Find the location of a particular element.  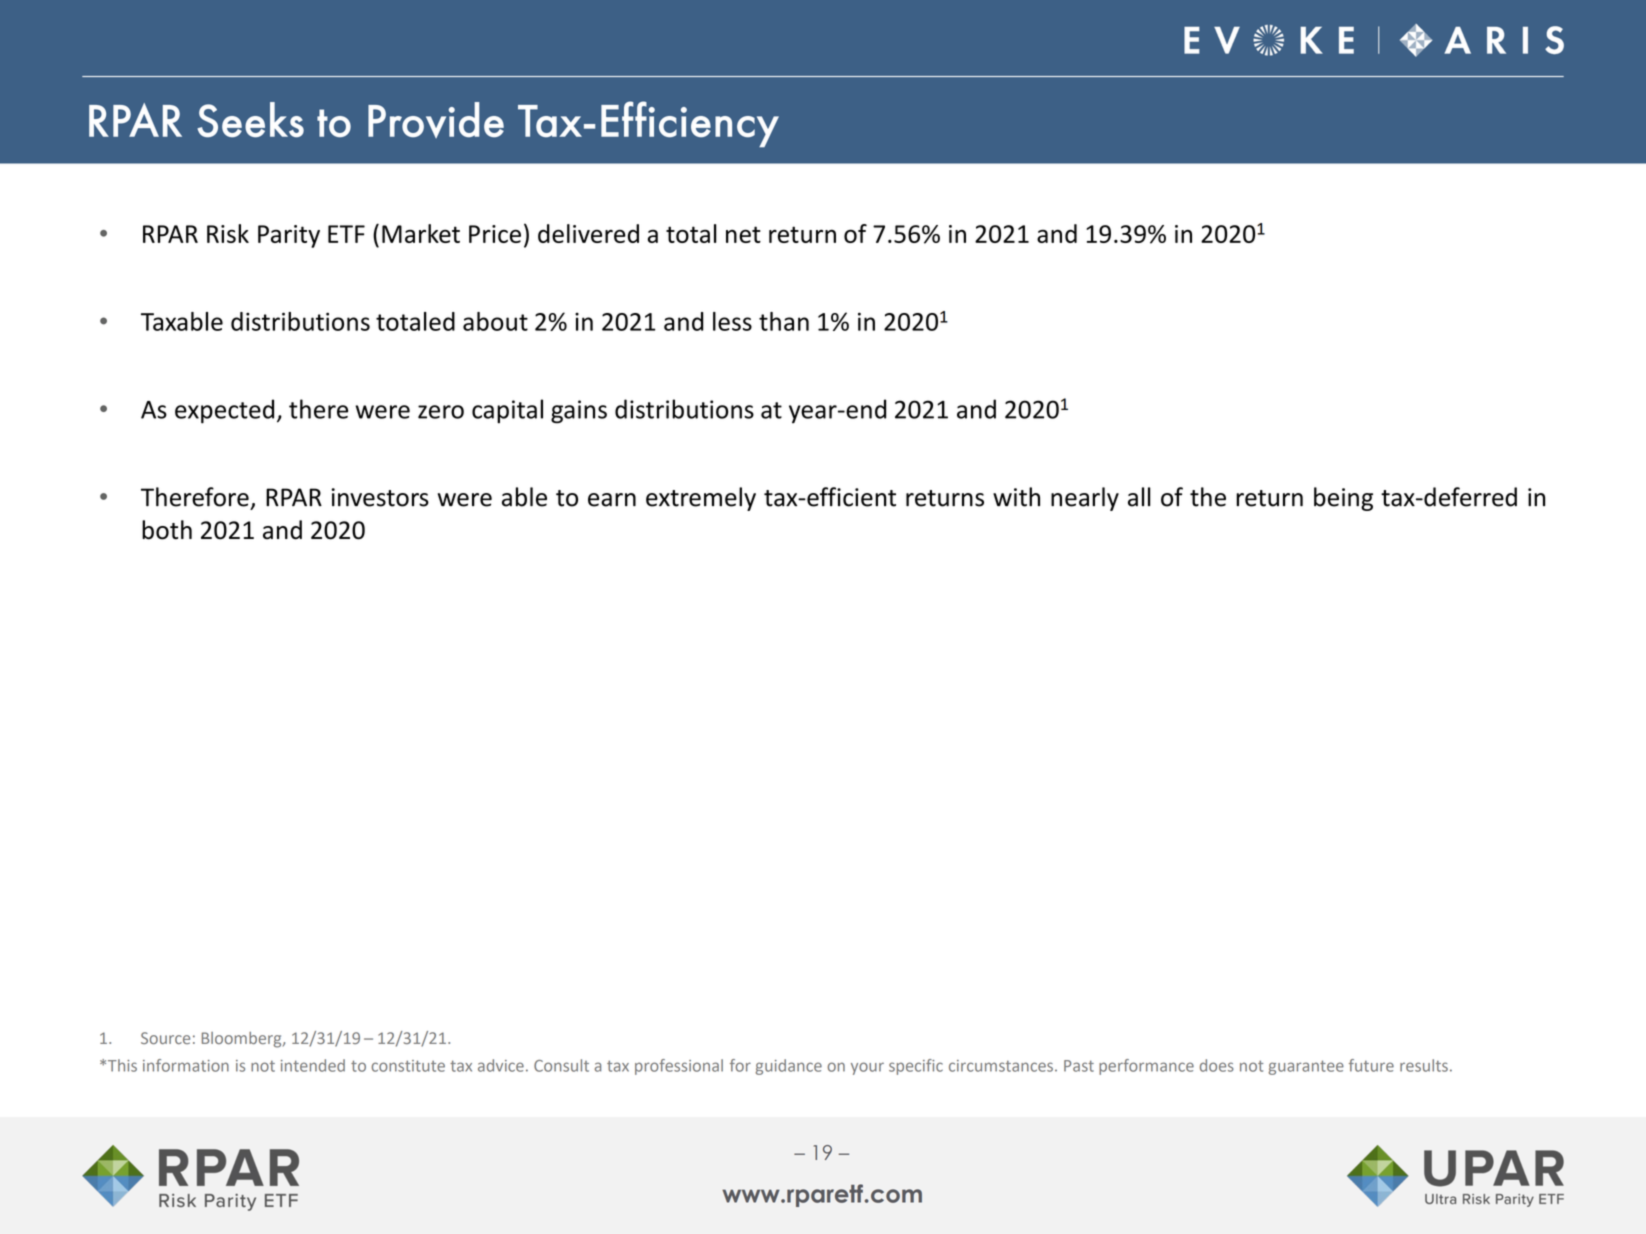

extremely is located at coordinates (701, 499).
